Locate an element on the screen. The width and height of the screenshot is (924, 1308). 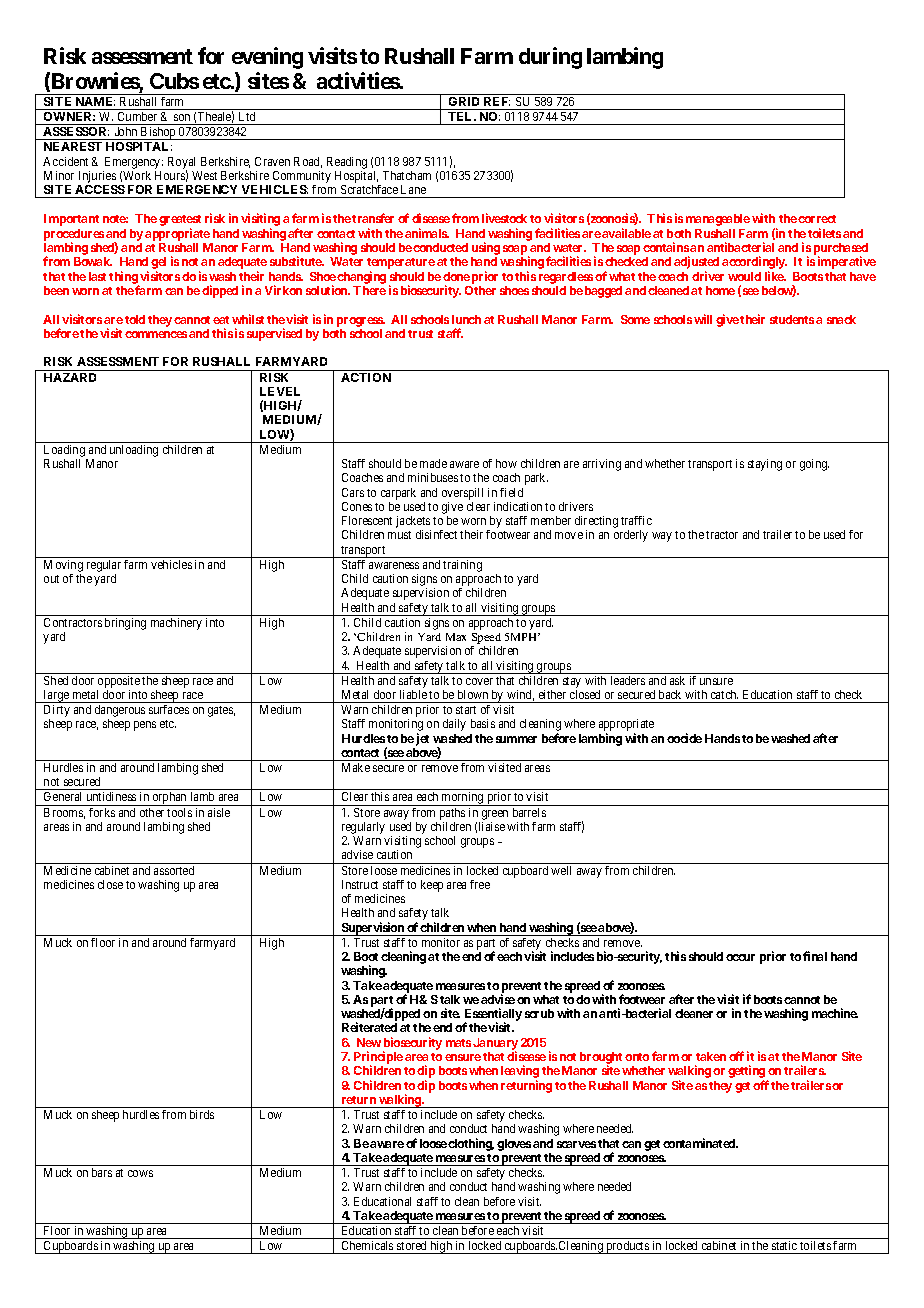
catch is located at coordinates (724, 694).
